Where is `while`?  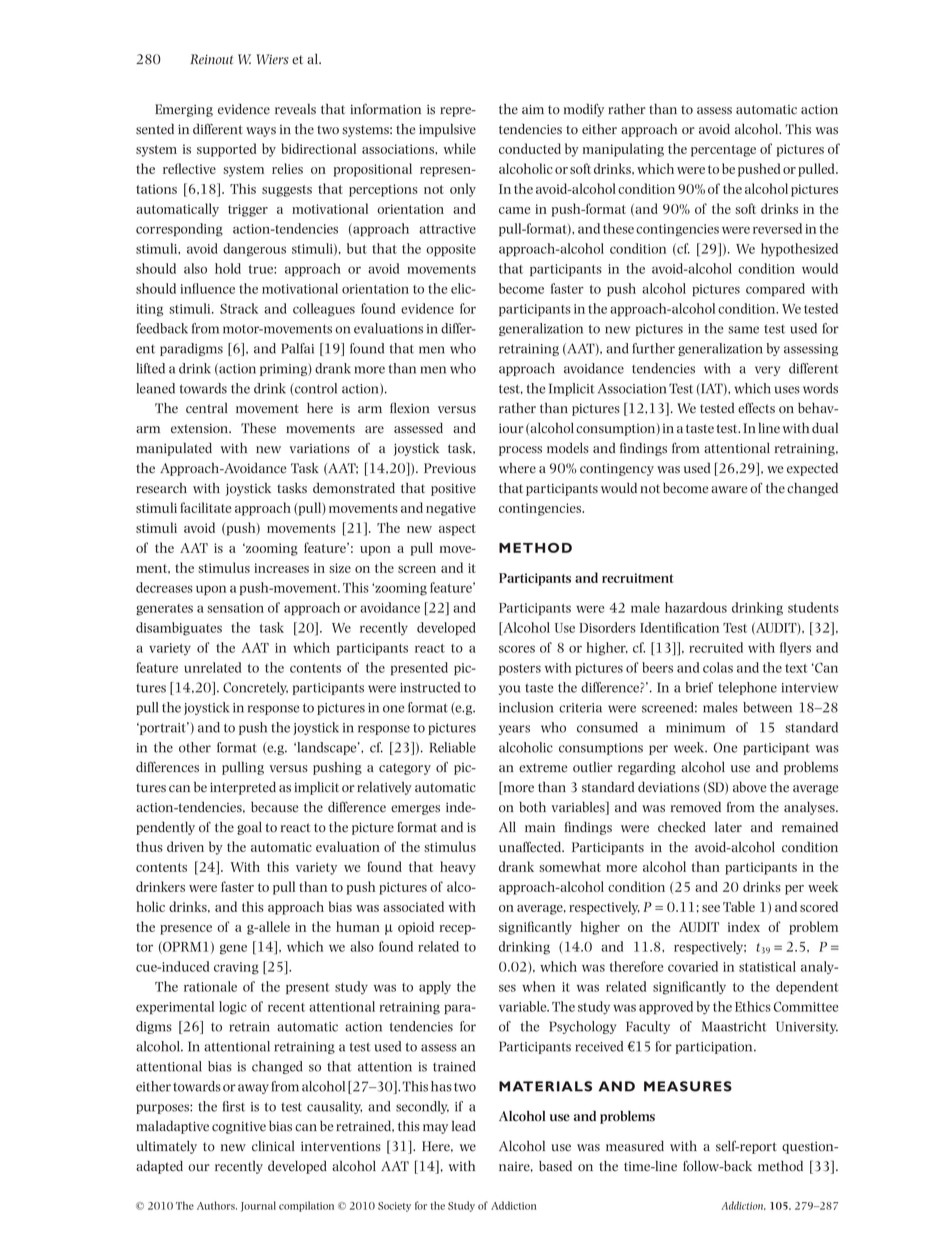
while is located at coordinates (460, 148).
